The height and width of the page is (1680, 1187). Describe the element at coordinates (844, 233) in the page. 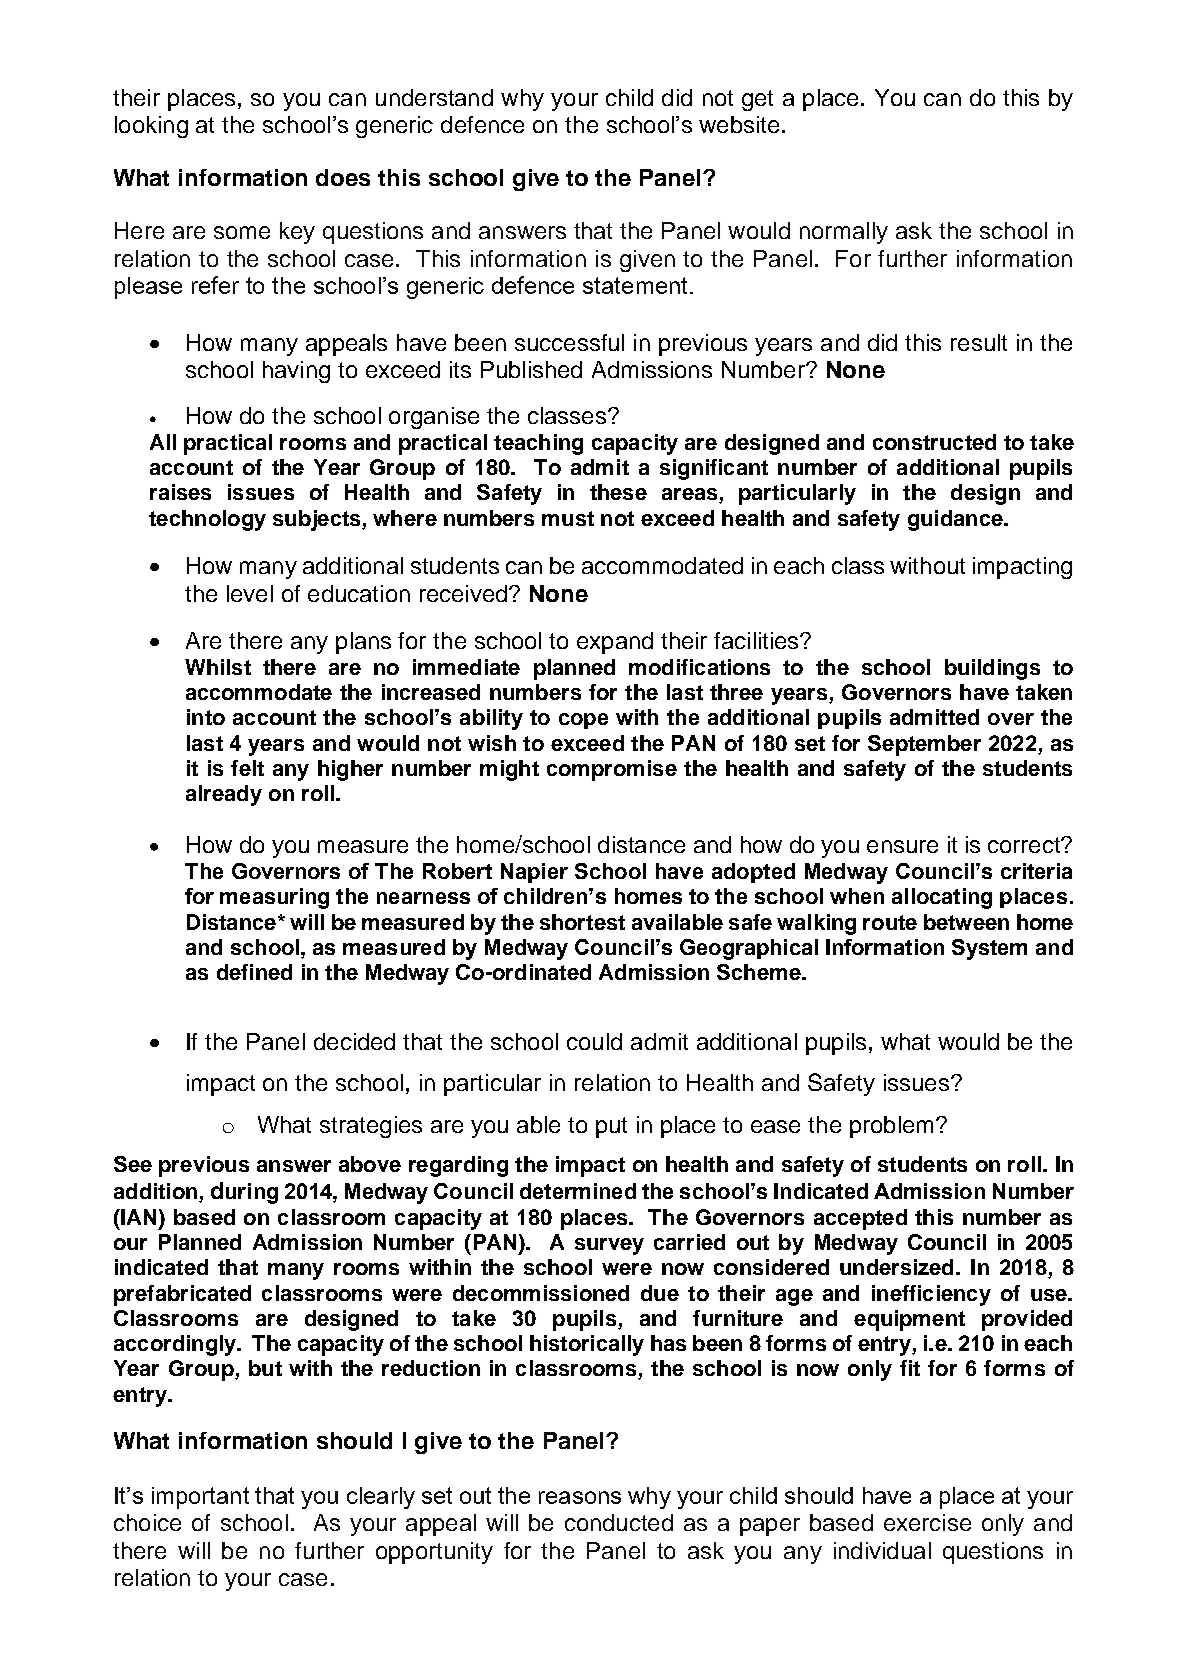

I see `normally` at that location.
